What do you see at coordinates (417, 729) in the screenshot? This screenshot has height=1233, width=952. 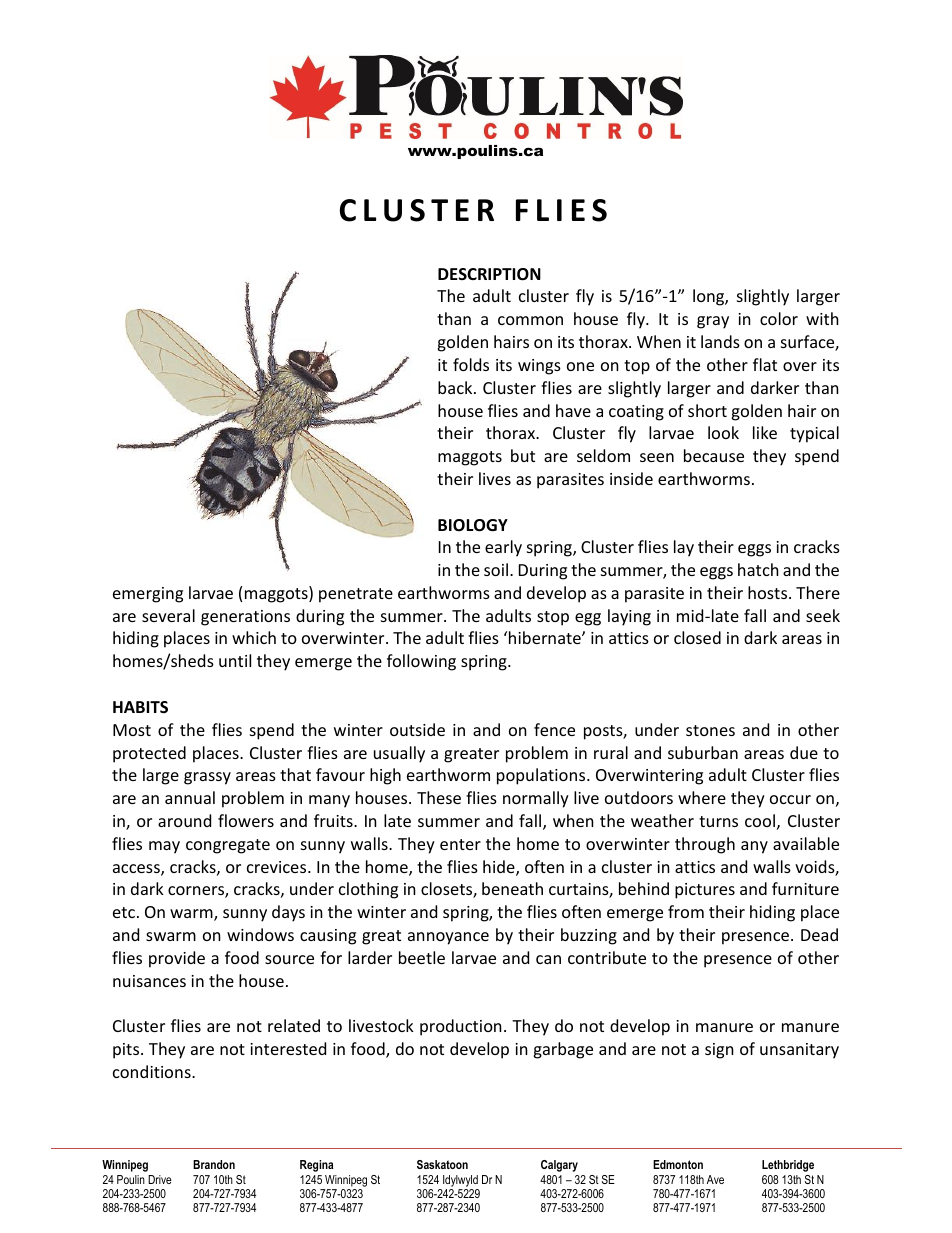 I see `outside` at bounding box center [417, 729].
